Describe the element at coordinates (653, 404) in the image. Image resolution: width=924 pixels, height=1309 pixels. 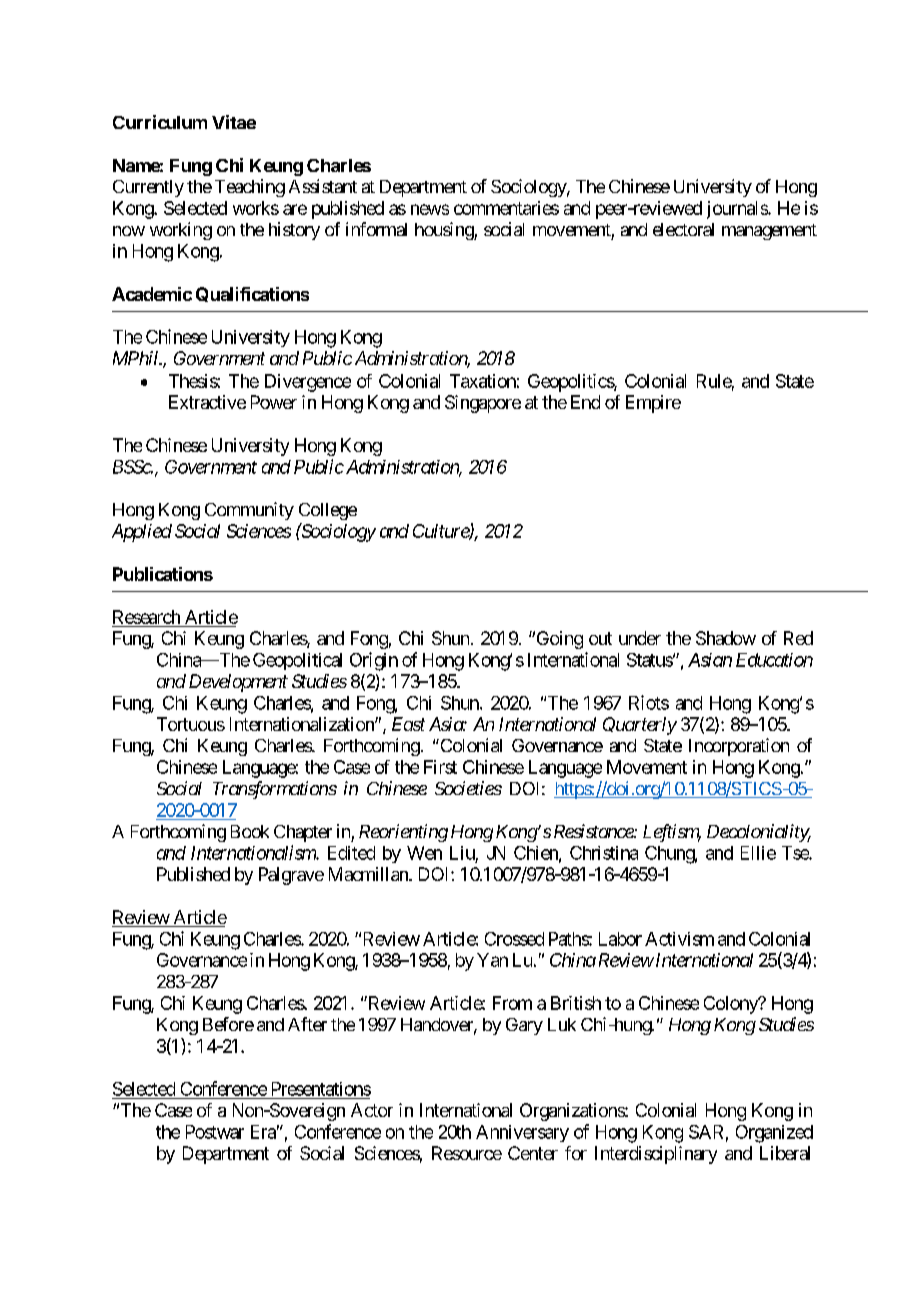
I see `Empire` at that location.
